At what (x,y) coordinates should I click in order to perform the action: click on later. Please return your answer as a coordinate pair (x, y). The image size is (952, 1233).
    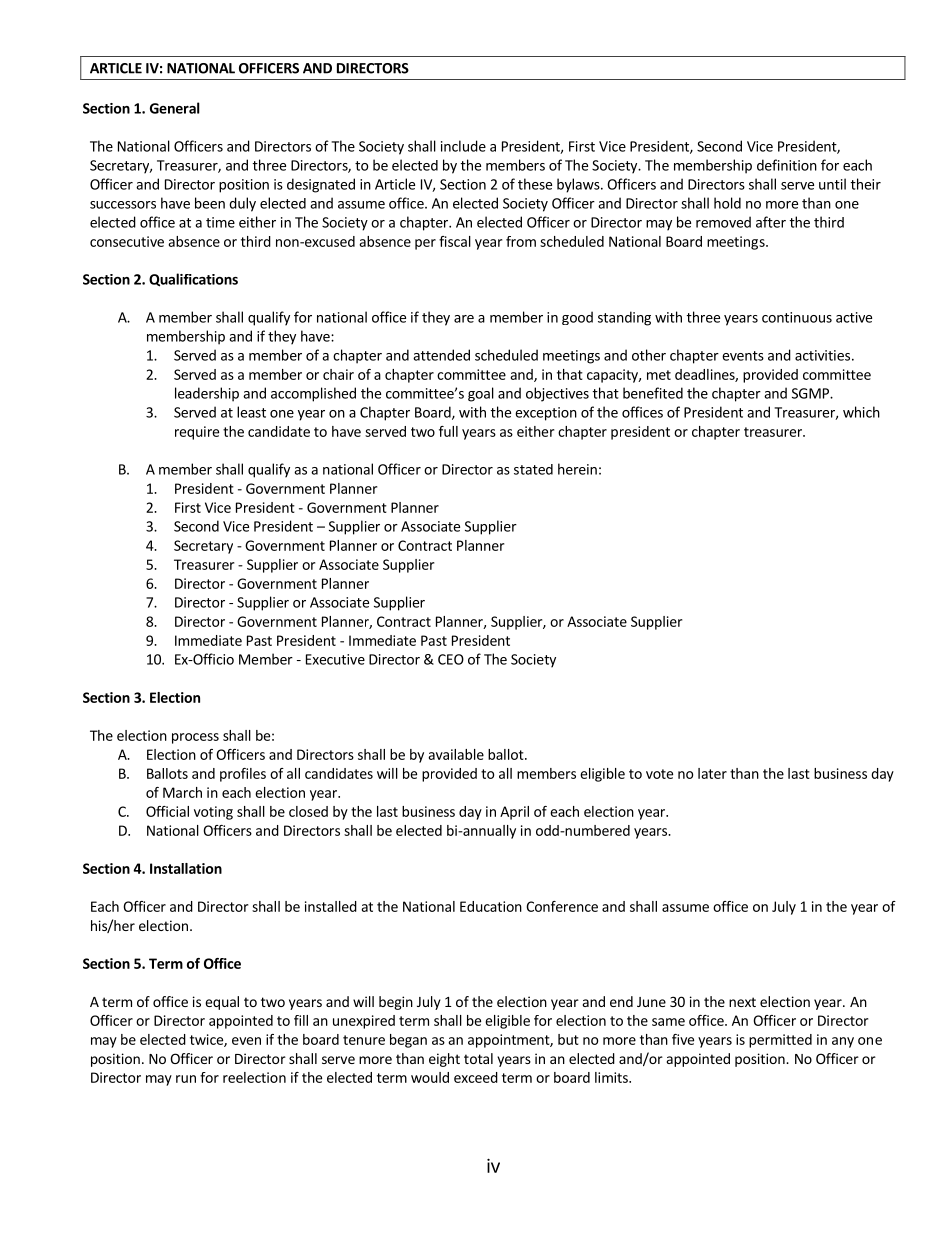
    Looking at the image, I should click on (712, 773).
